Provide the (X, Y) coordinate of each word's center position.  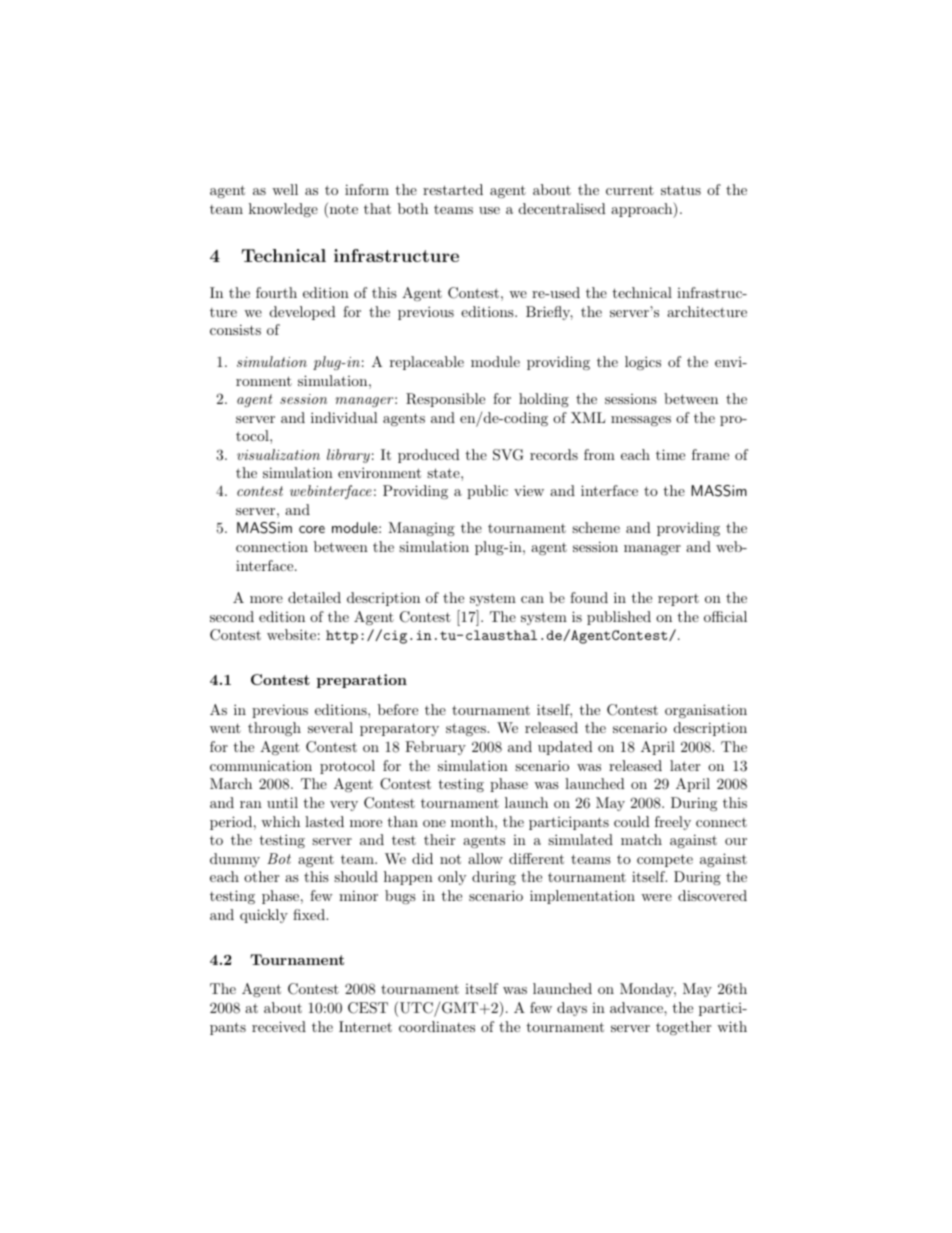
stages (467, 729)
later (685, 765)
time (670, 454)
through (274, 729)
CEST (368, 1008)
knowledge (283, 210)
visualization (278, 454)
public (487, 492)
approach (642, 210)
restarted (453, 189)
